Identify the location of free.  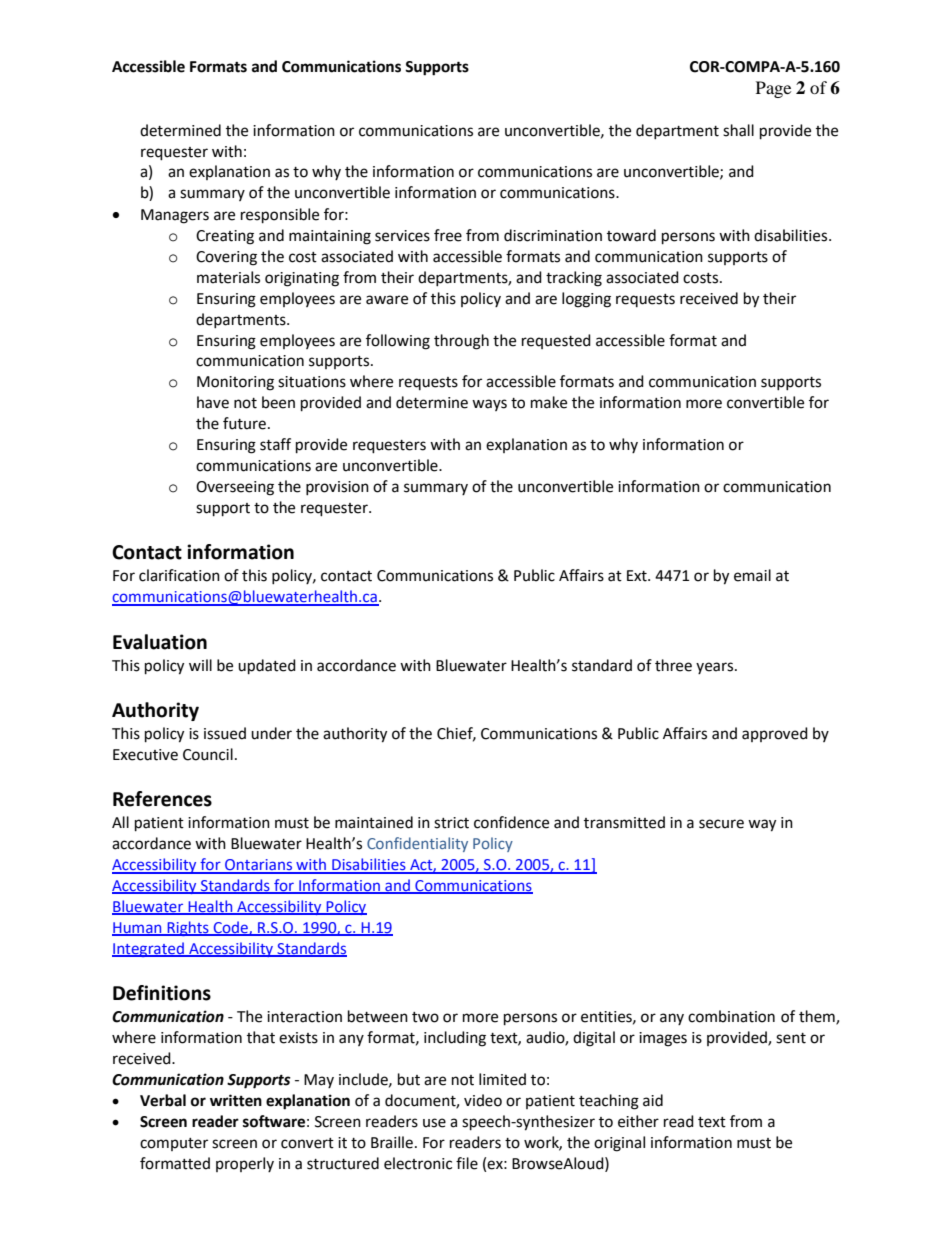
(448, 235).
